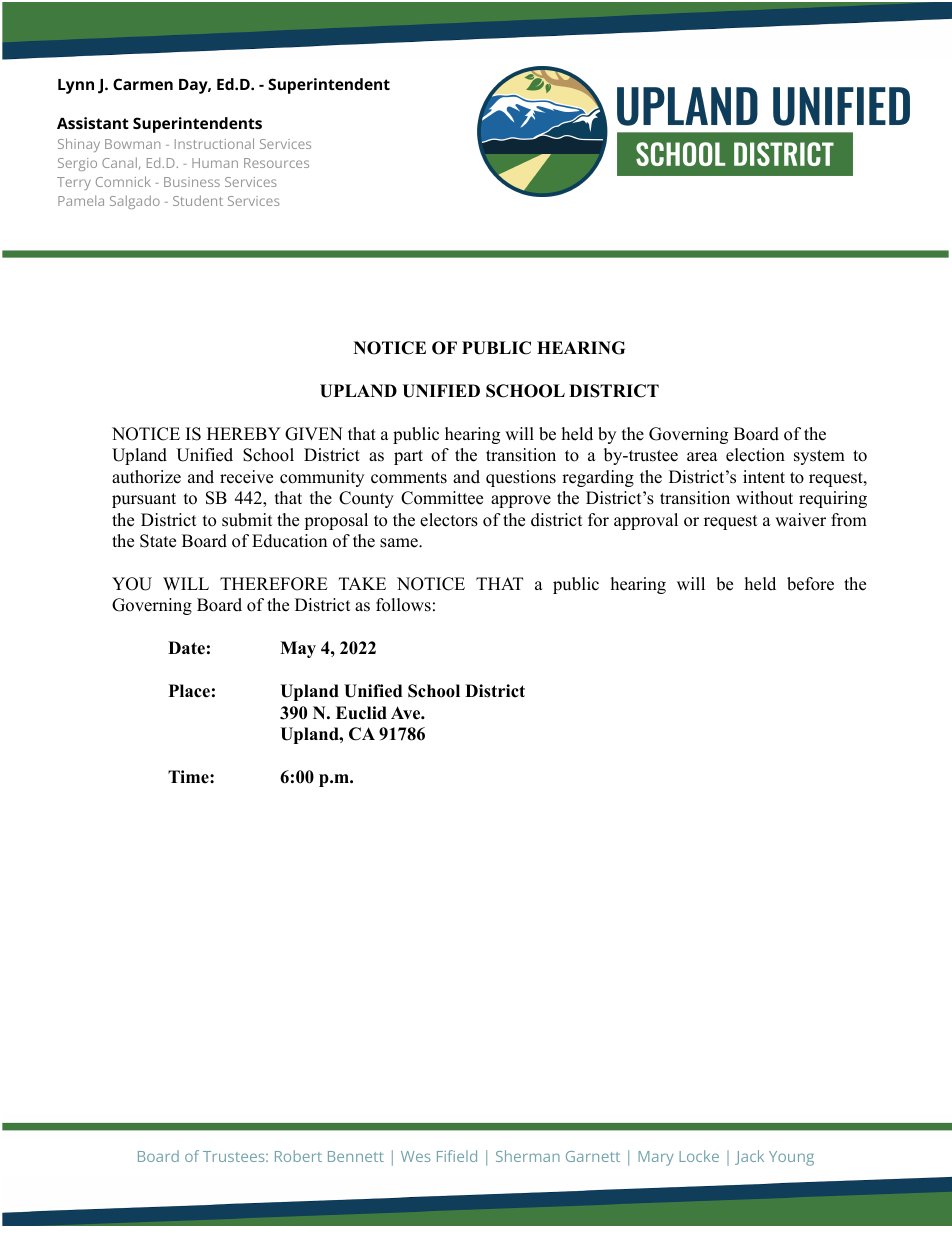 The image size is (952, 1233). I want to click on part, so click(408, 457).
